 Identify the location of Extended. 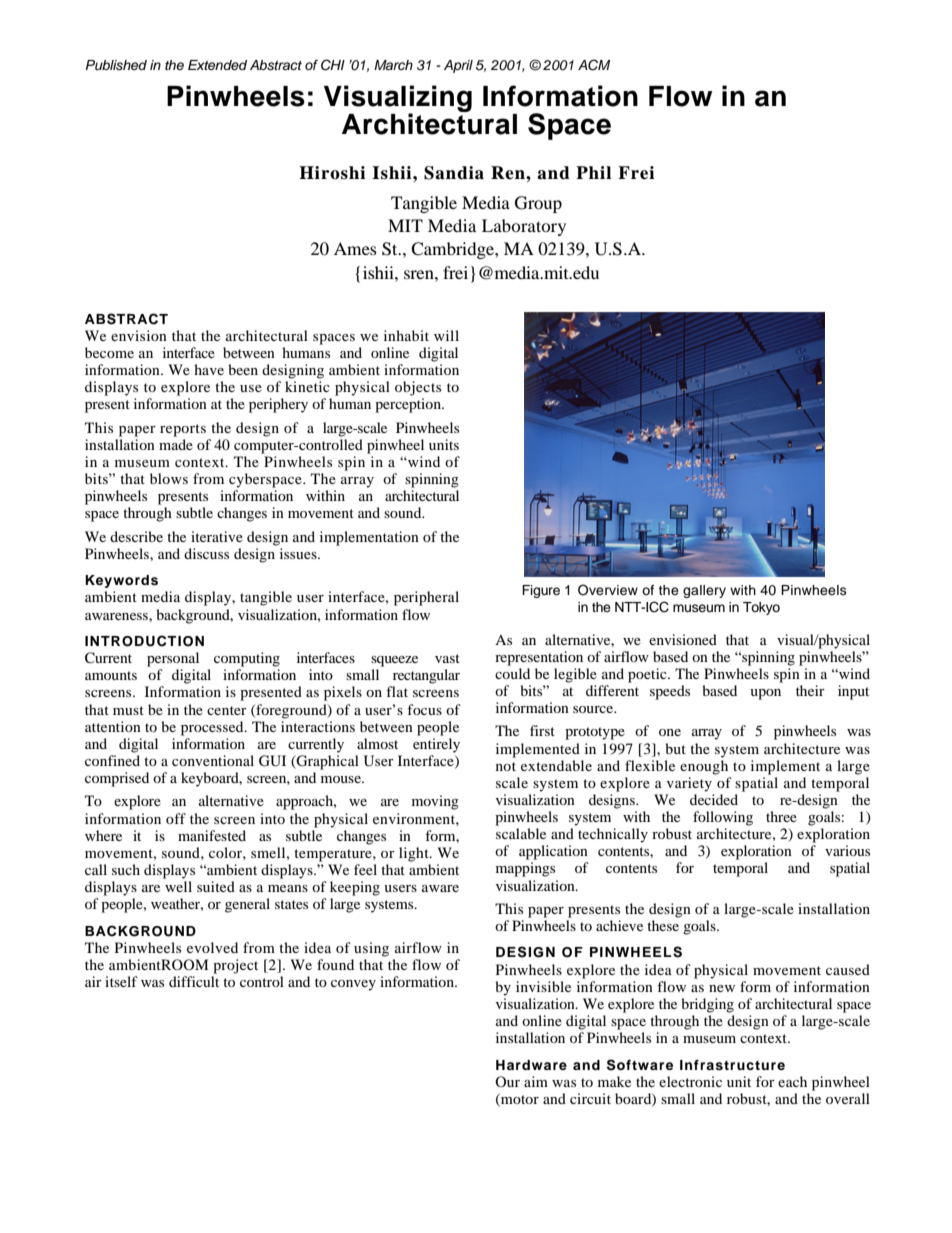
(217, 65).
